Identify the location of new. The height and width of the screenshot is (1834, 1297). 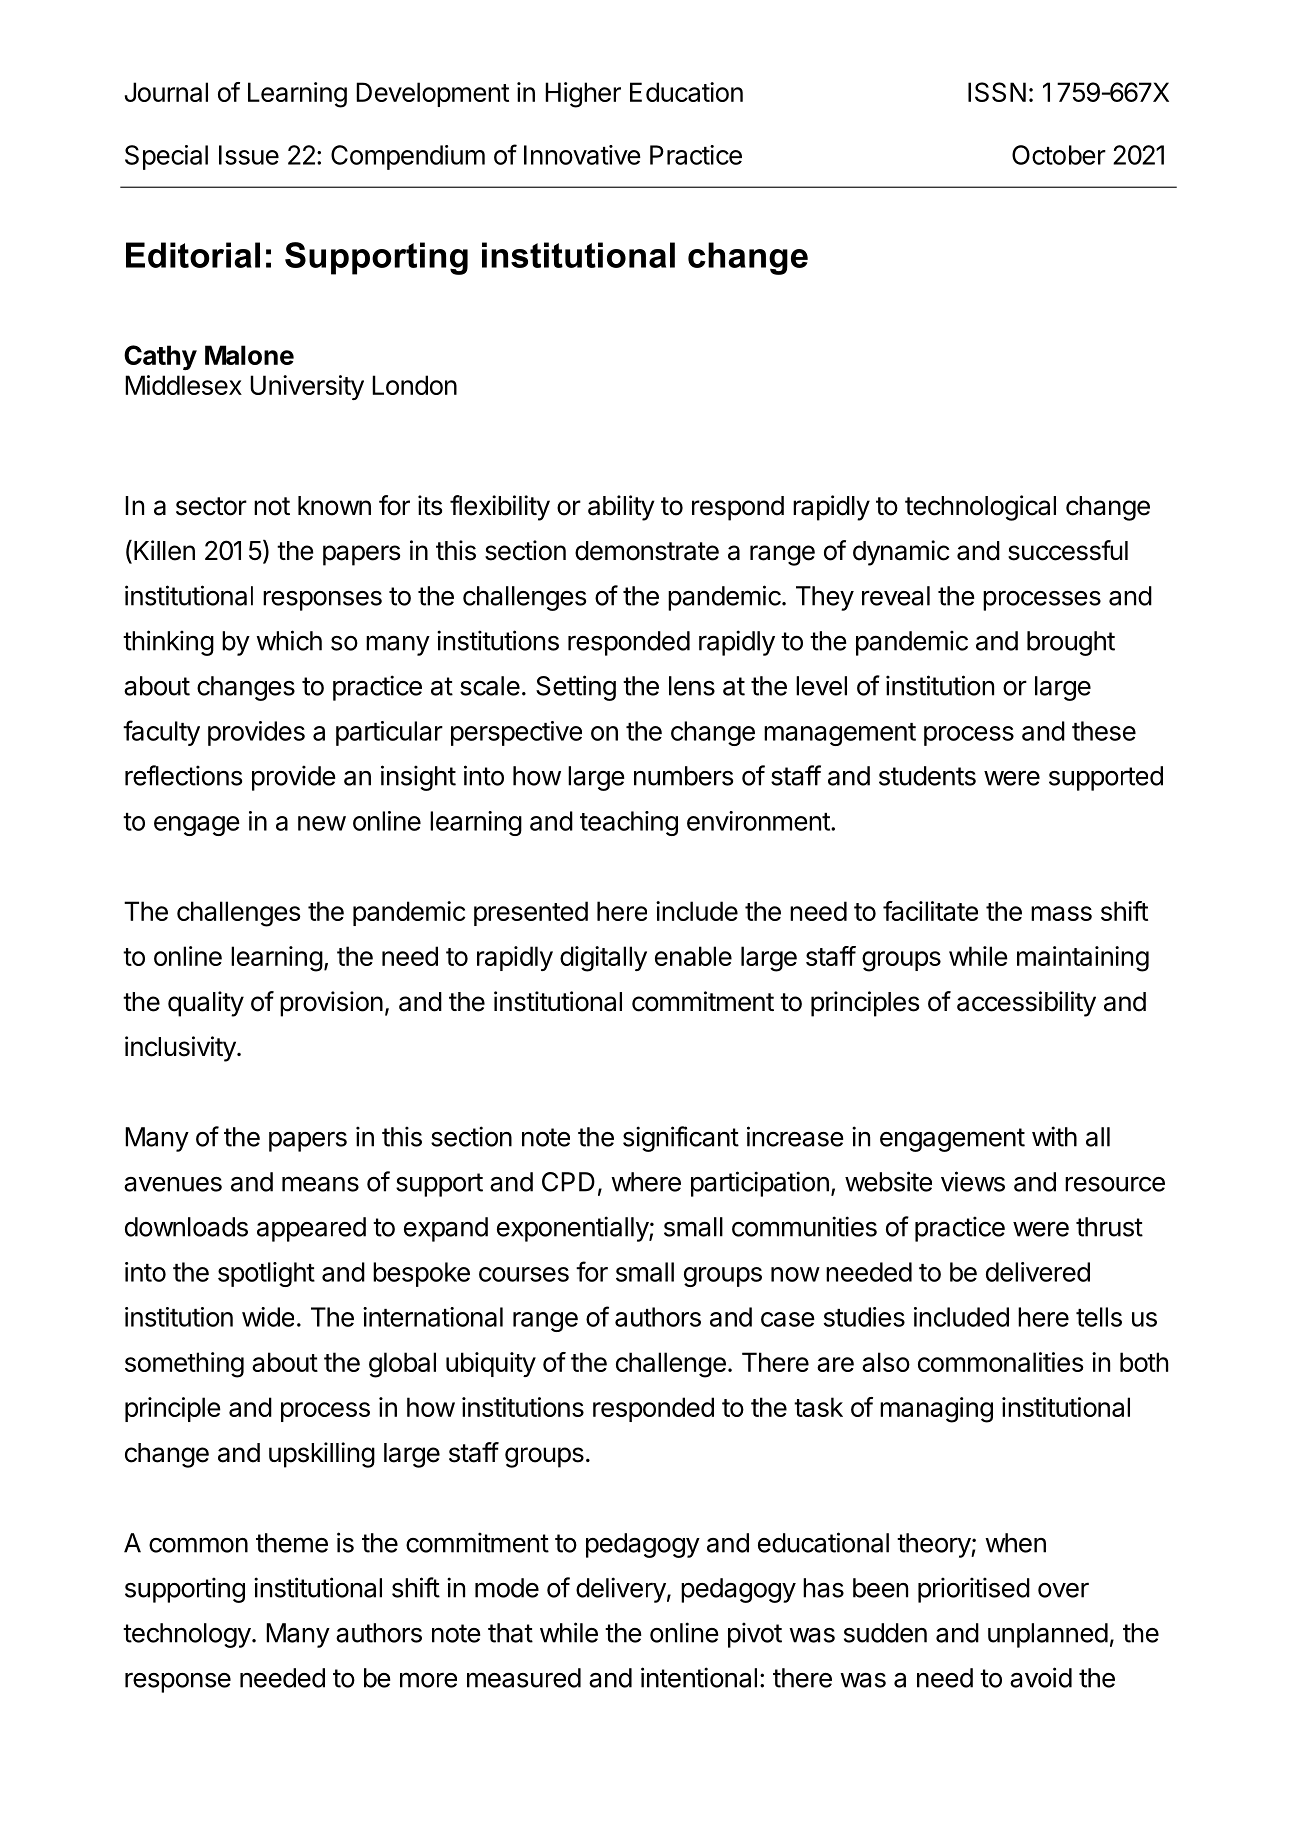
(322, 823).
